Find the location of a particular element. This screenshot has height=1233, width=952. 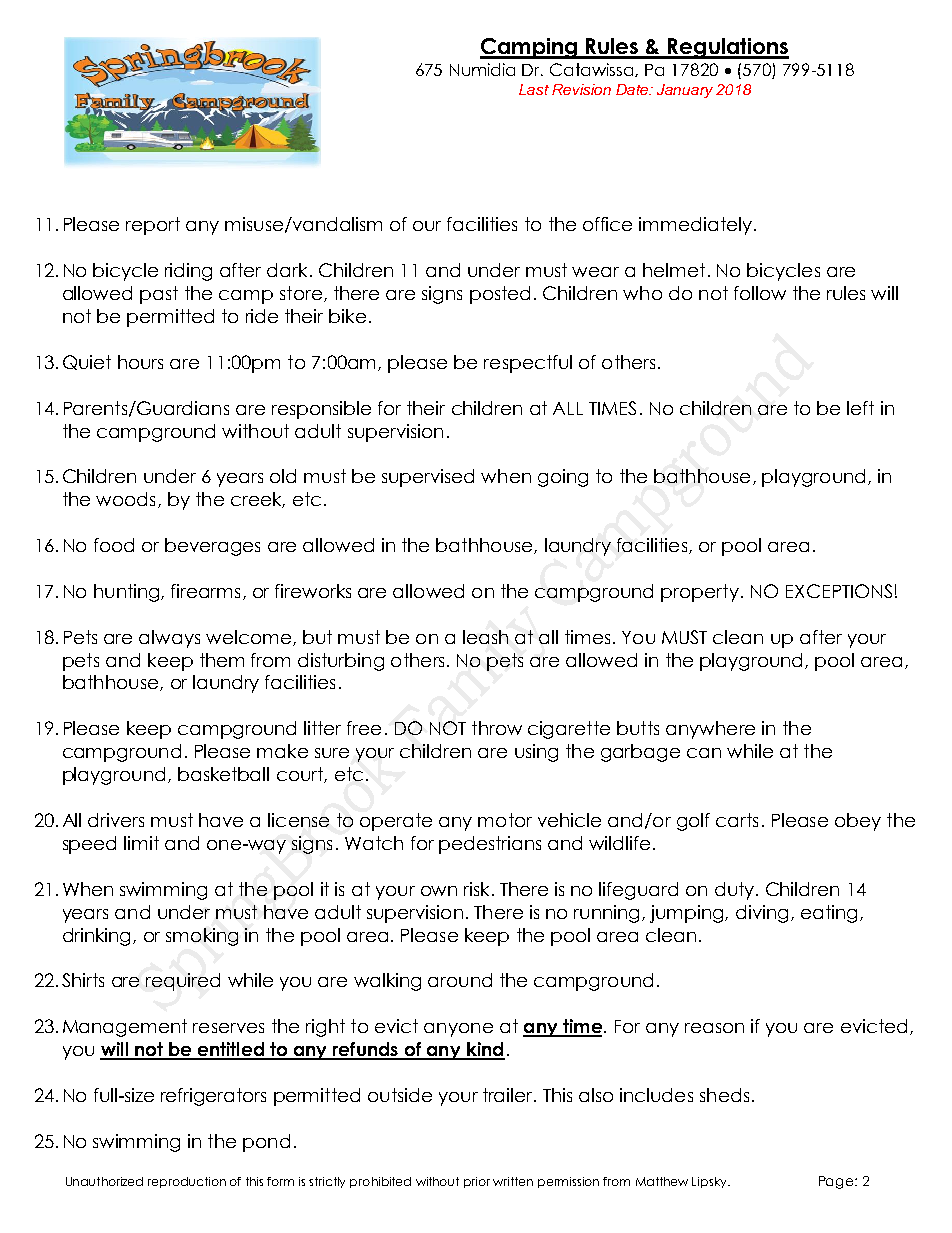

Last is located at coordinates (534, 89).
